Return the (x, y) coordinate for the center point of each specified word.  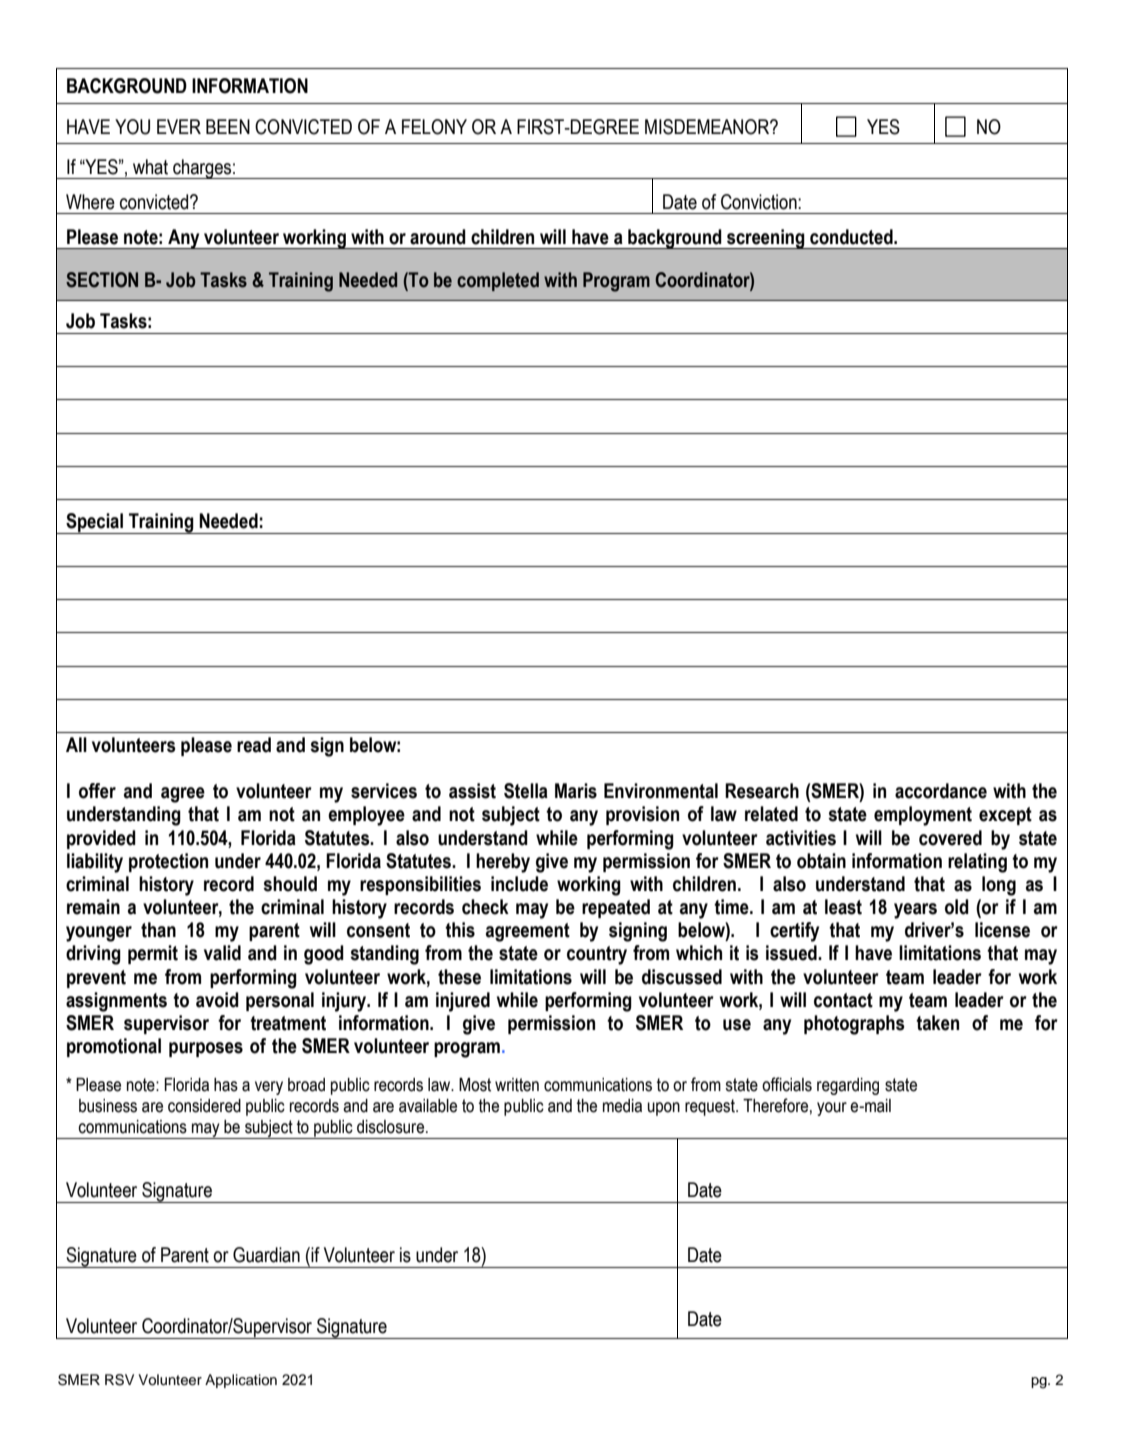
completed (498, 281)
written (517, 1085)
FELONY (434, 127)
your (832, 1109)
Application (241, 1381)
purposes (206, 1049)
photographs (854, 1025)
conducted (852, 237)
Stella (526, 791)
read (254, 745)
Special (94, 523)
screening (766, 239)
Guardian (266, 1255)
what (150, 167)
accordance (941, 791)
